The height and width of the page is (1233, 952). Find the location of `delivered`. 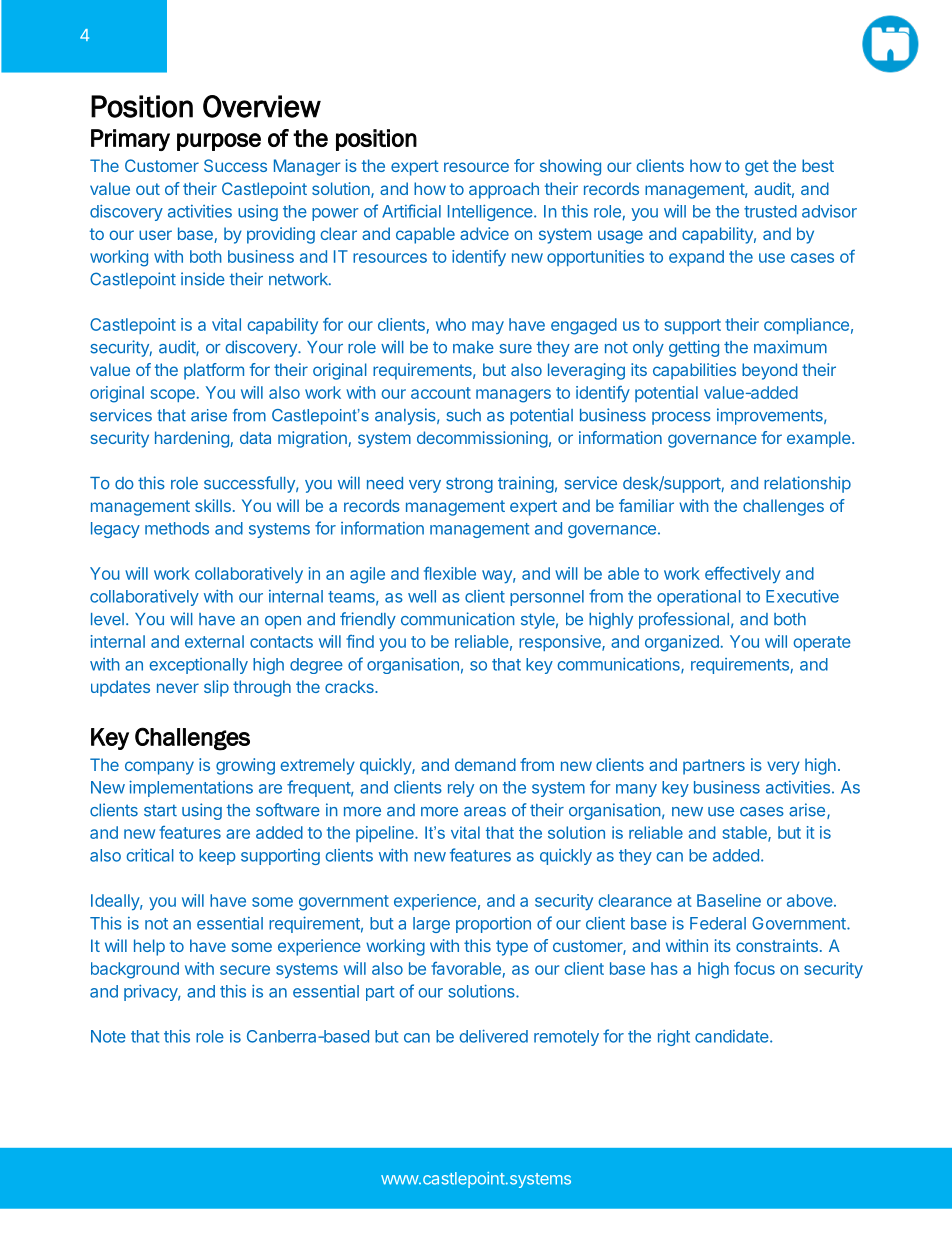

delivered is located at coordinates (493, 1036).
